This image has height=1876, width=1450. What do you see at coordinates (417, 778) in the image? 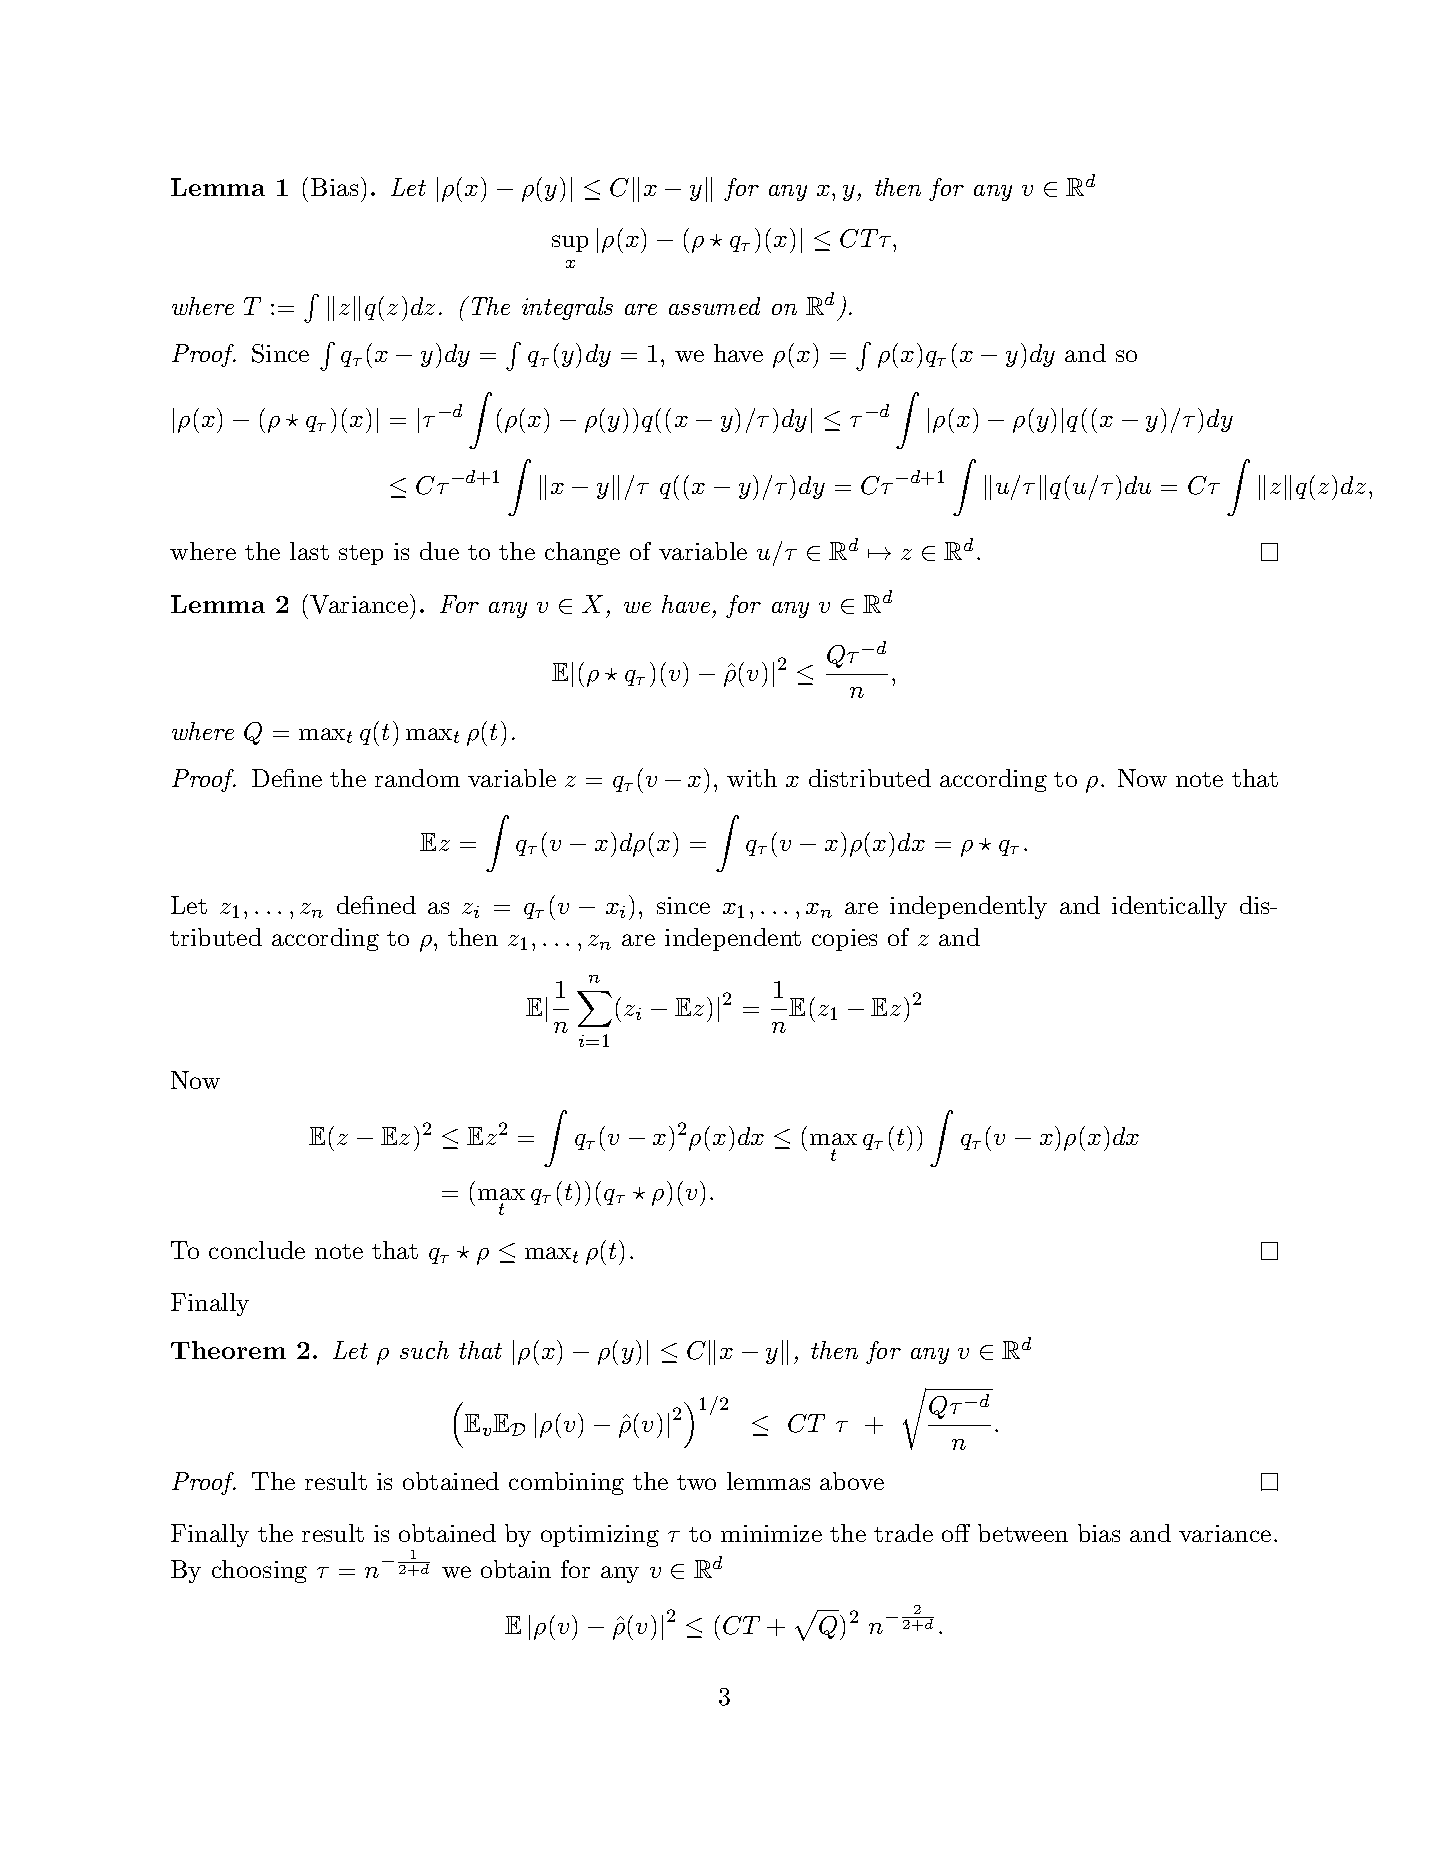
I see `random` at bounding box center [417, 778].
